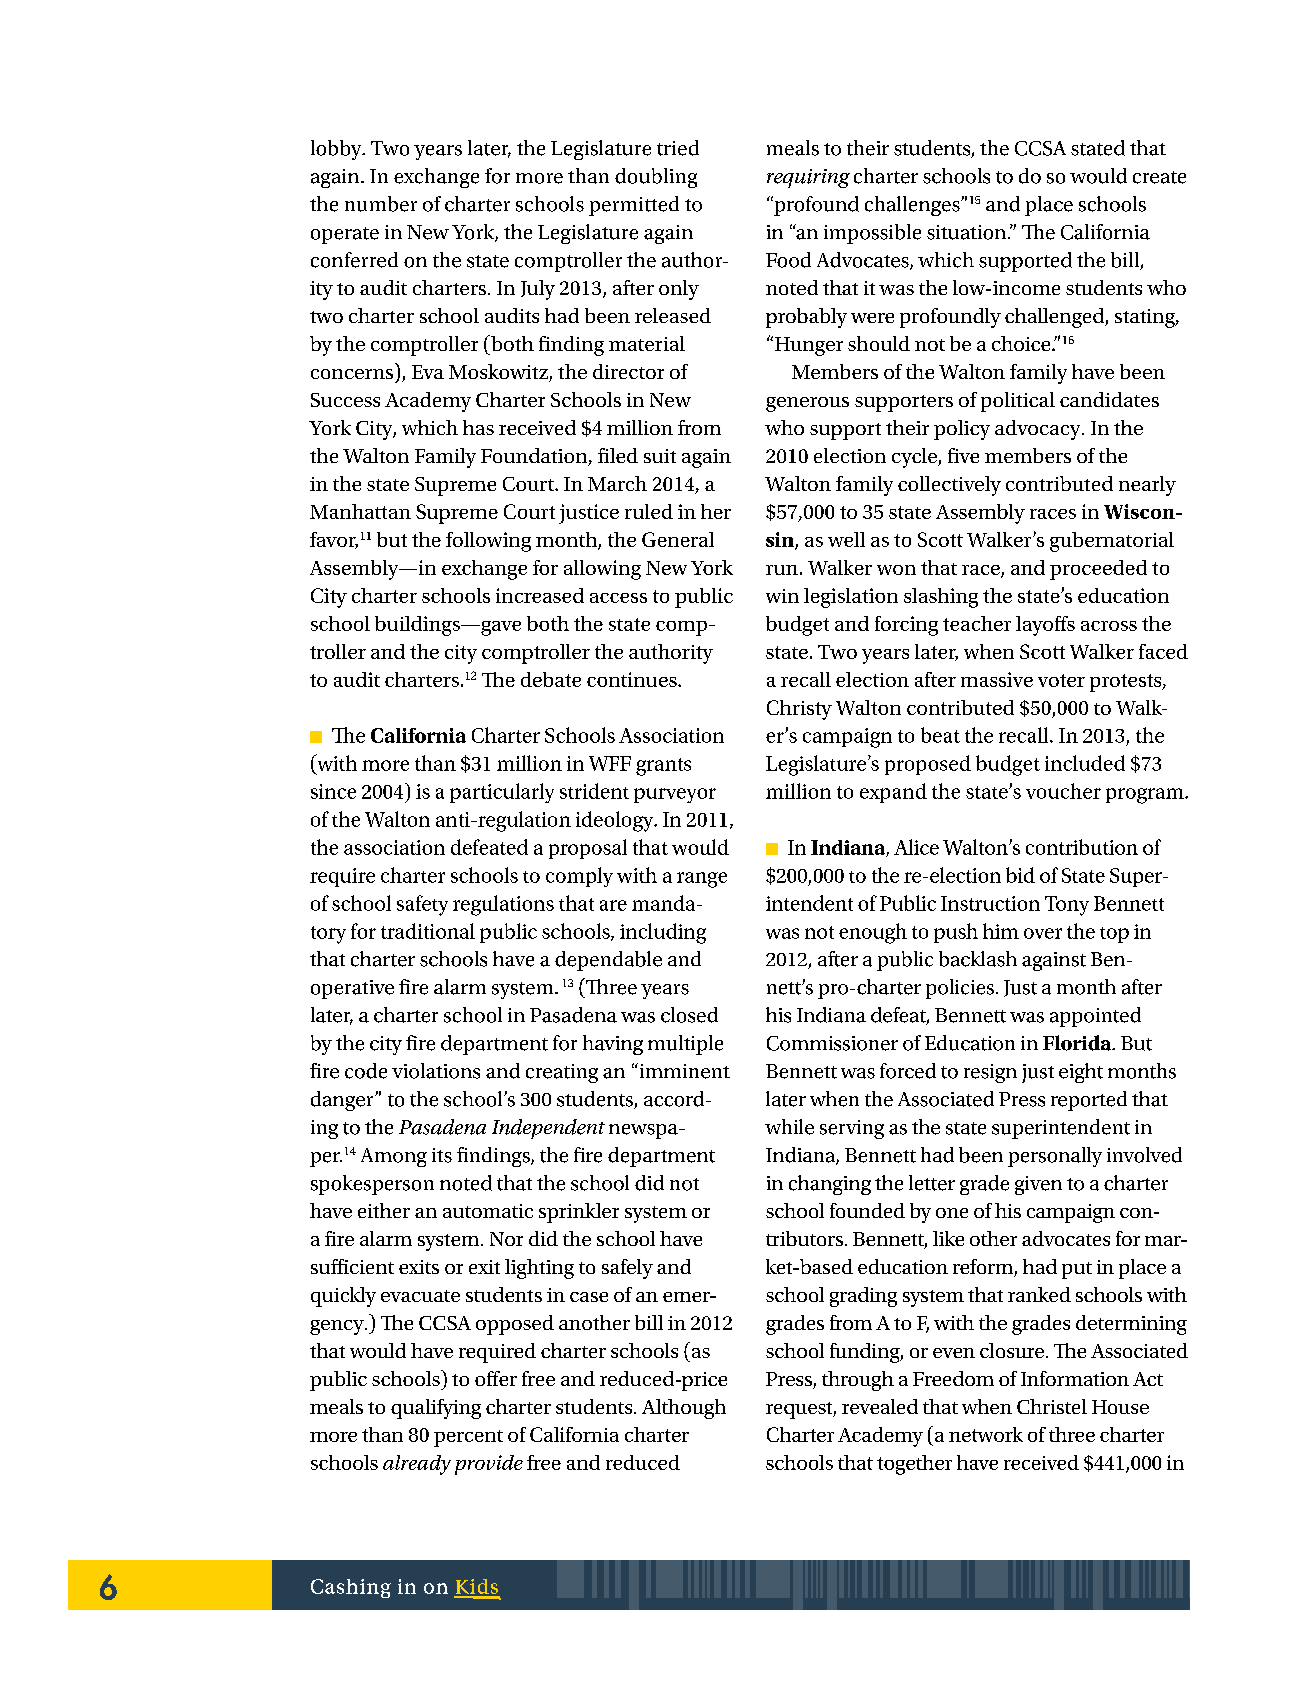 The image size is (1316, 1704). Describe the element at coordinates (1045, 626) in the image. I see `layoffs` at that location.
